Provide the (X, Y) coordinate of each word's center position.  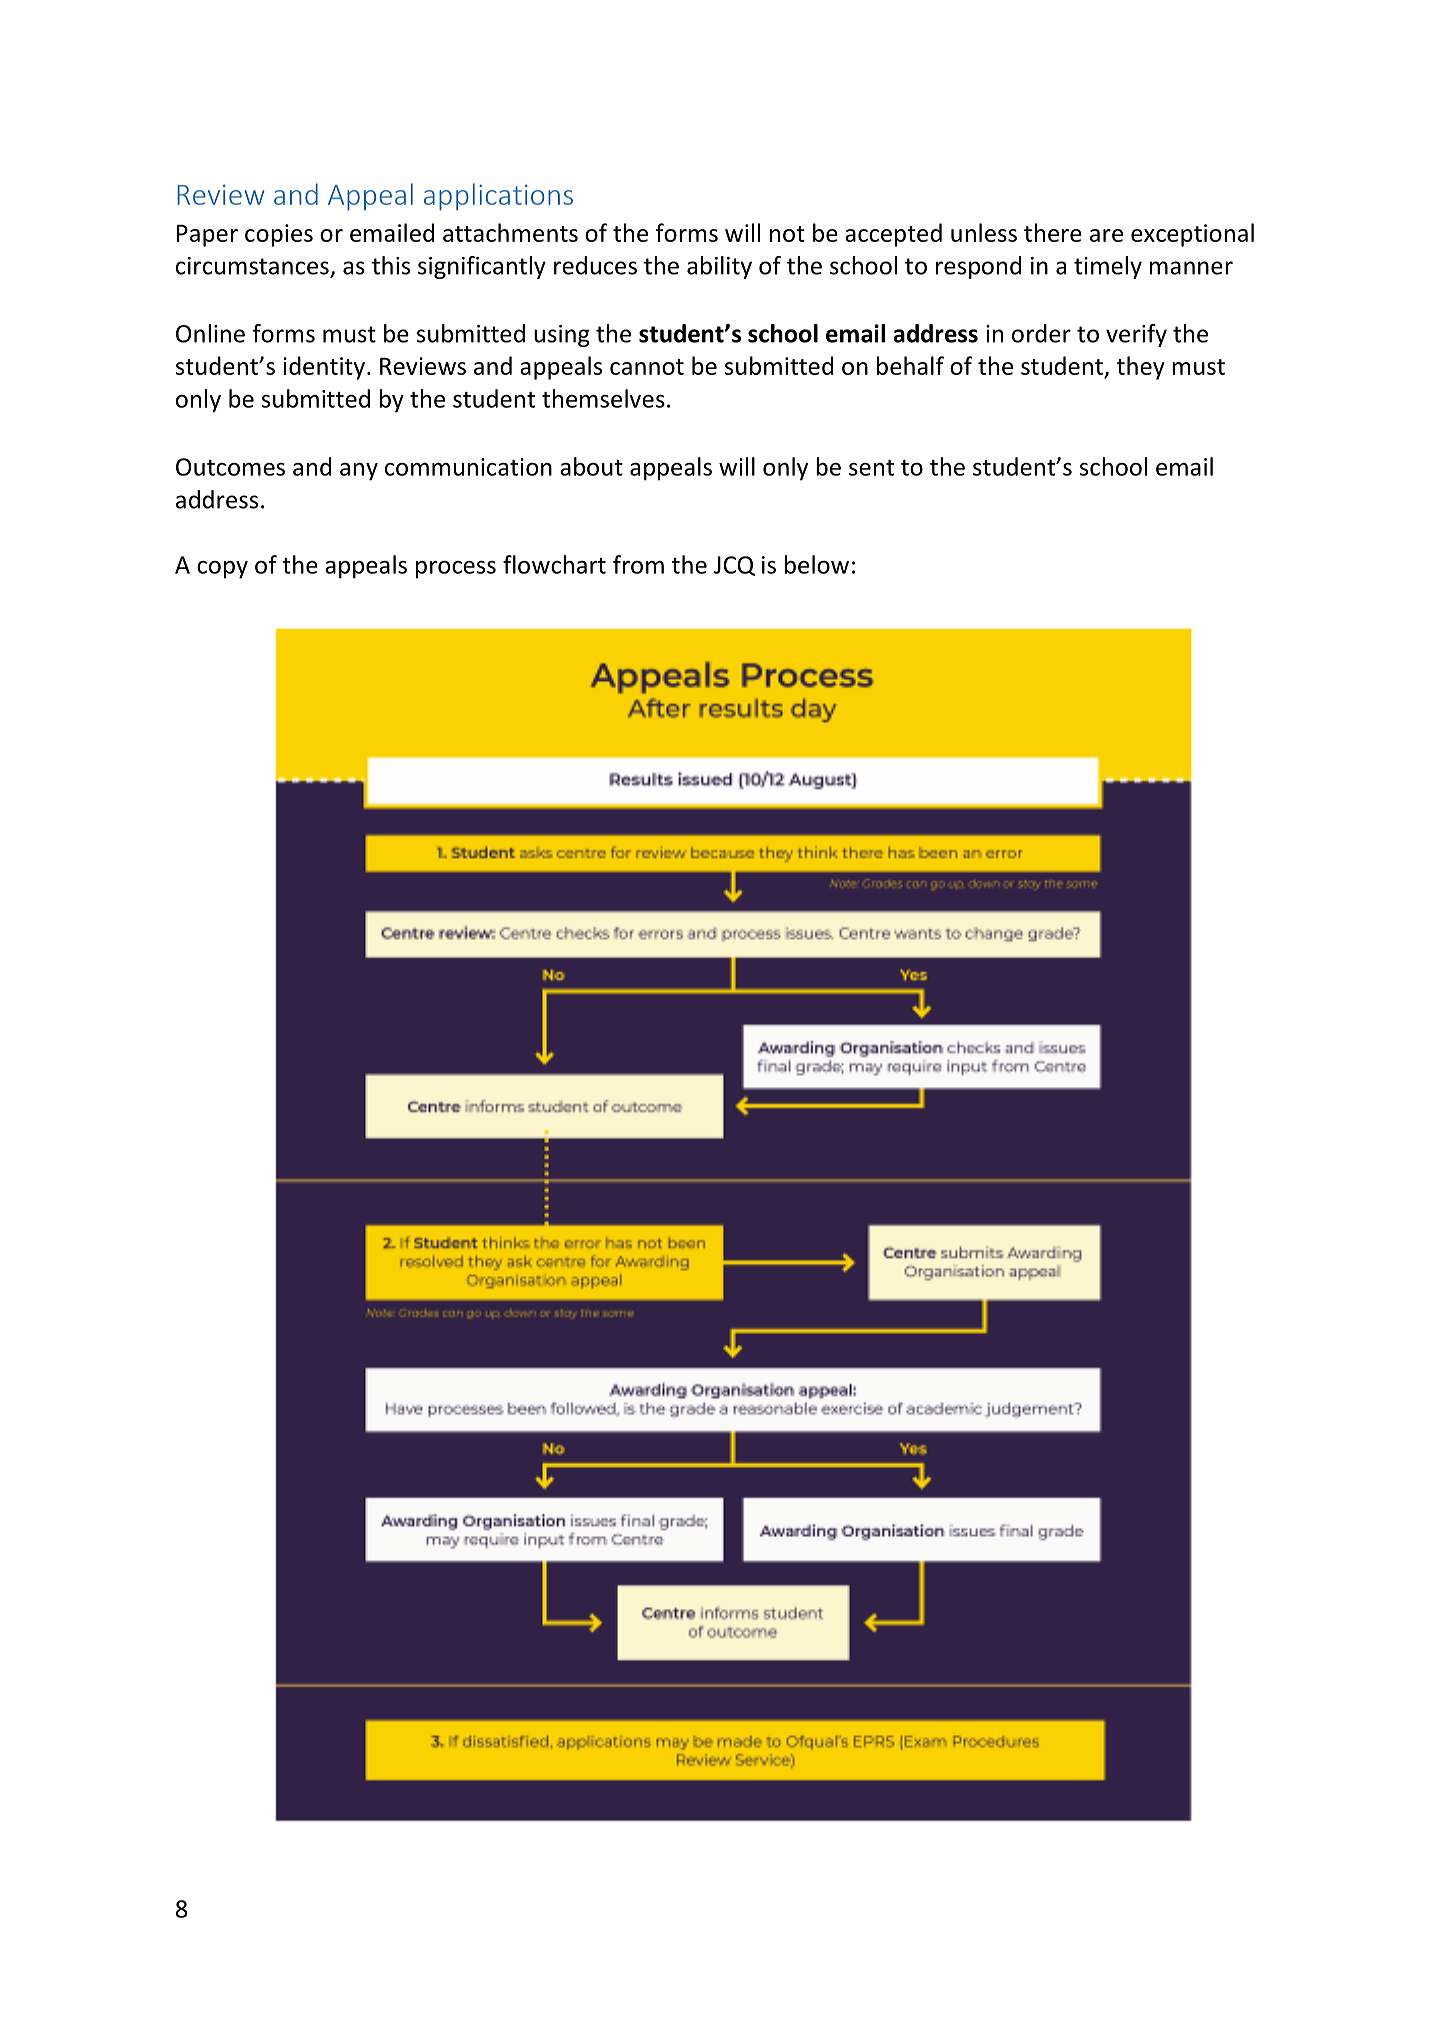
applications (498, 197)
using (562, 336)
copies (279, 235)
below (817, 564)
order (1041, 333)
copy (222, 570)
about (591, 466)
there (1053, 232)
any (359, 472)
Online (210, 333)
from (638, 564)
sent (871, 468)
